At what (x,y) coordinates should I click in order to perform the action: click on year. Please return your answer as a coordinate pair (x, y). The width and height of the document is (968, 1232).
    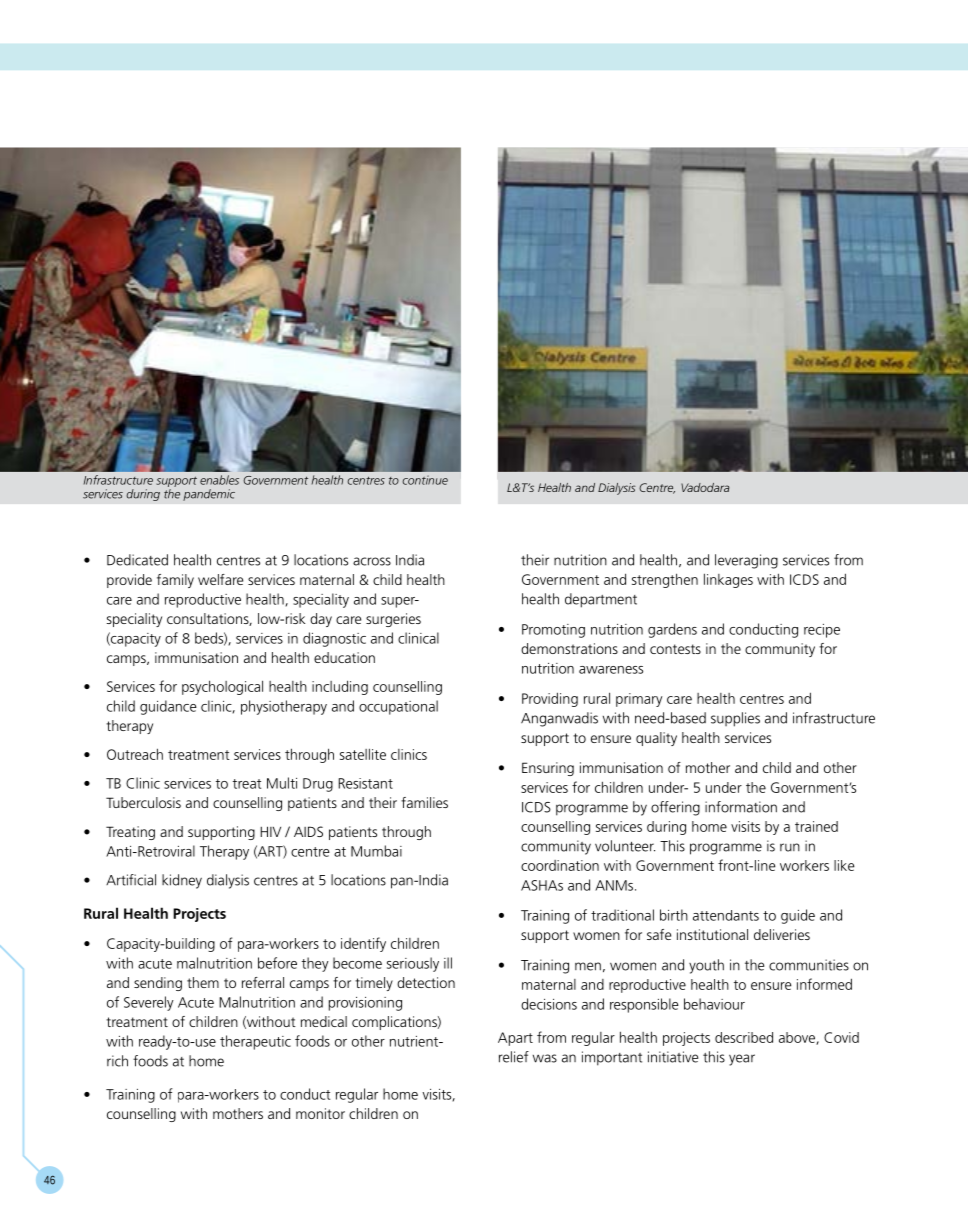
    Looking at the image, I should click on (742, 1060).
